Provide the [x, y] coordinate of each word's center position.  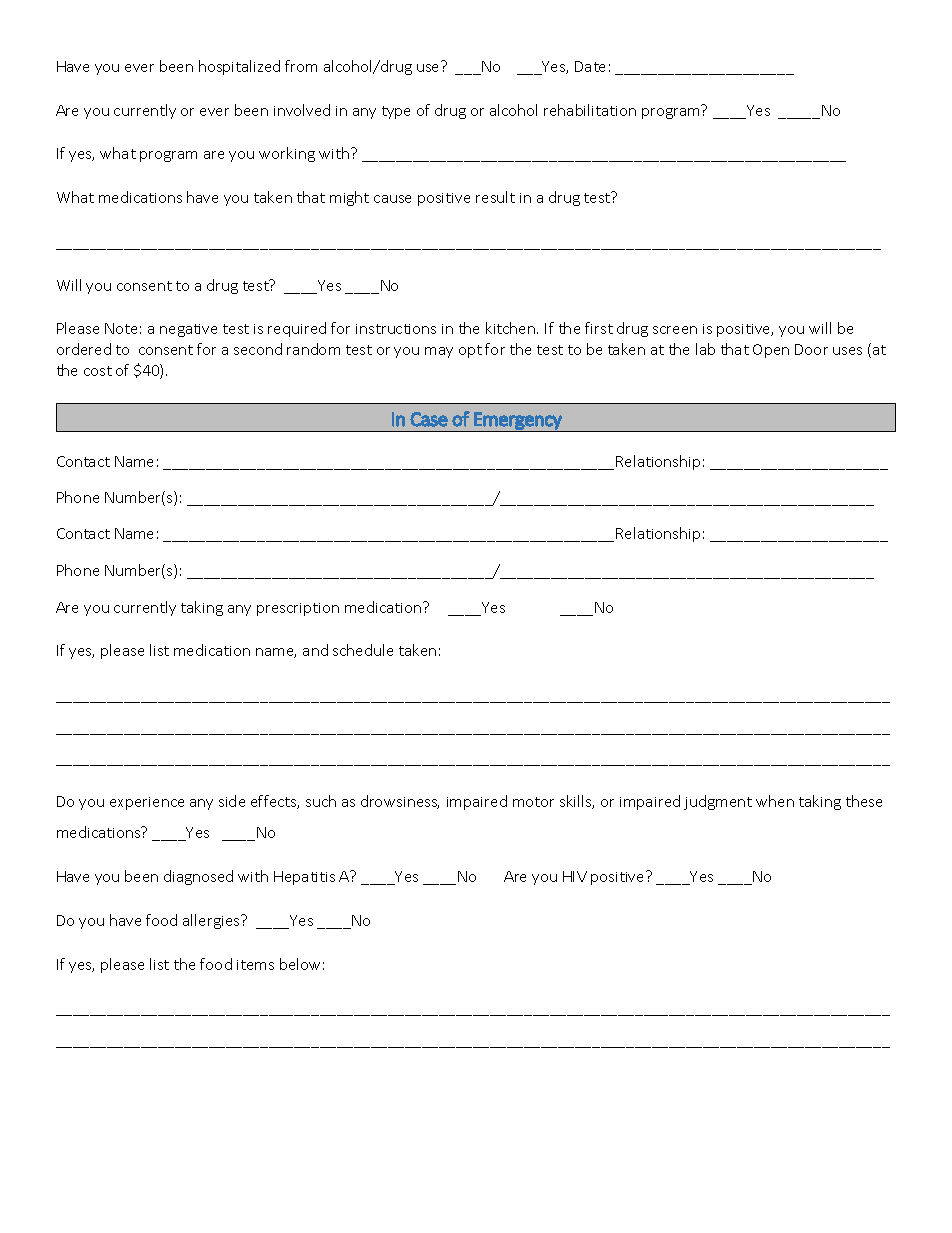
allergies [212, 921]
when [775, 801]
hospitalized [239, 67]
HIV [575, 876]
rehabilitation [590, 110]
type [396, 112]
